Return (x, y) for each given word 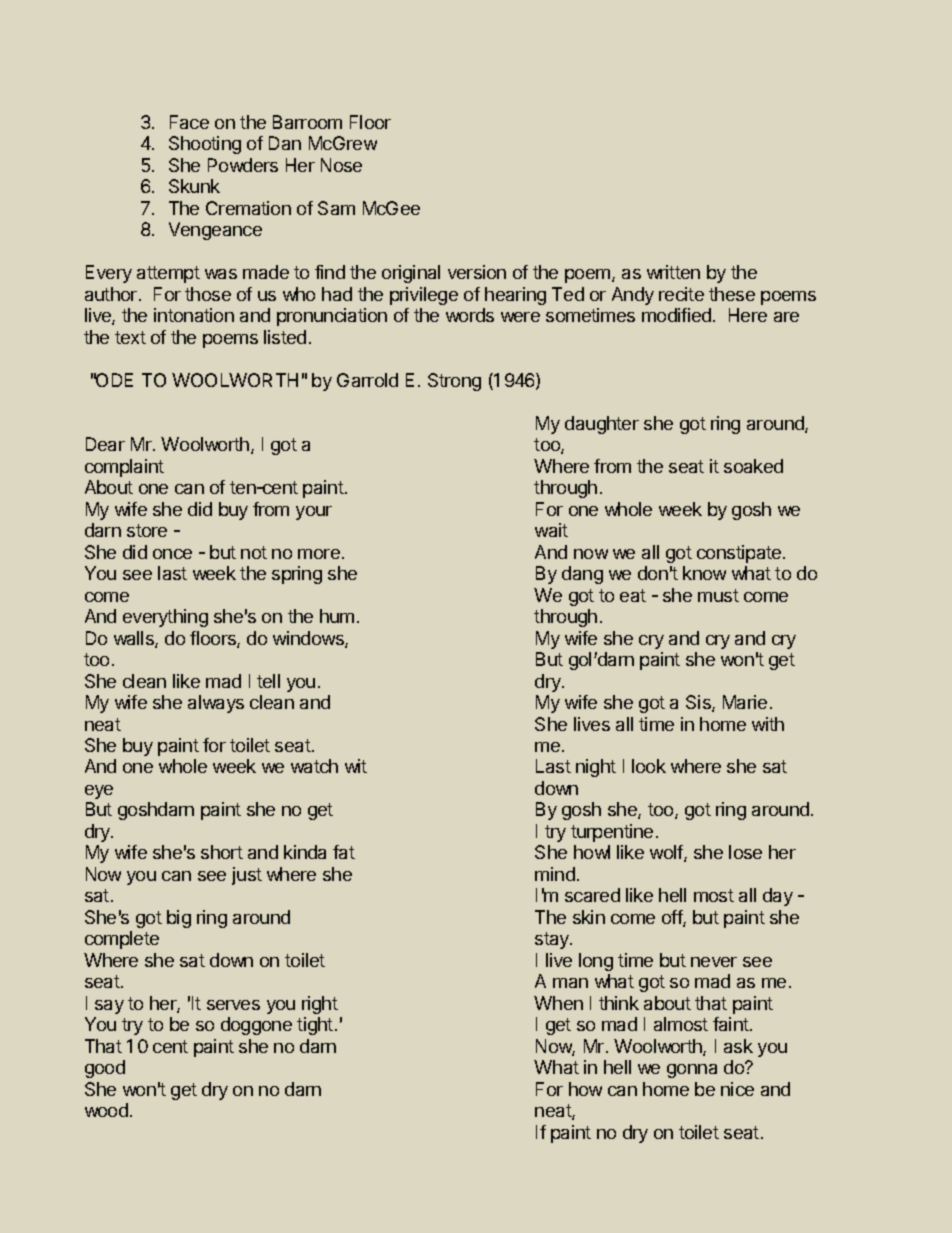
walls (135, 639)
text (130, 337)
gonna (692, 1071)
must (718, 595)
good (105, 1069)
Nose (341, 165)
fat (344, 852)
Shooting (205, 145)
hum (337, 616)
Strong (454, 382)
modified (676, 315)
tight (315, 1026)
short (222, 852)
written (673, 272)
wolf (667, 853)
